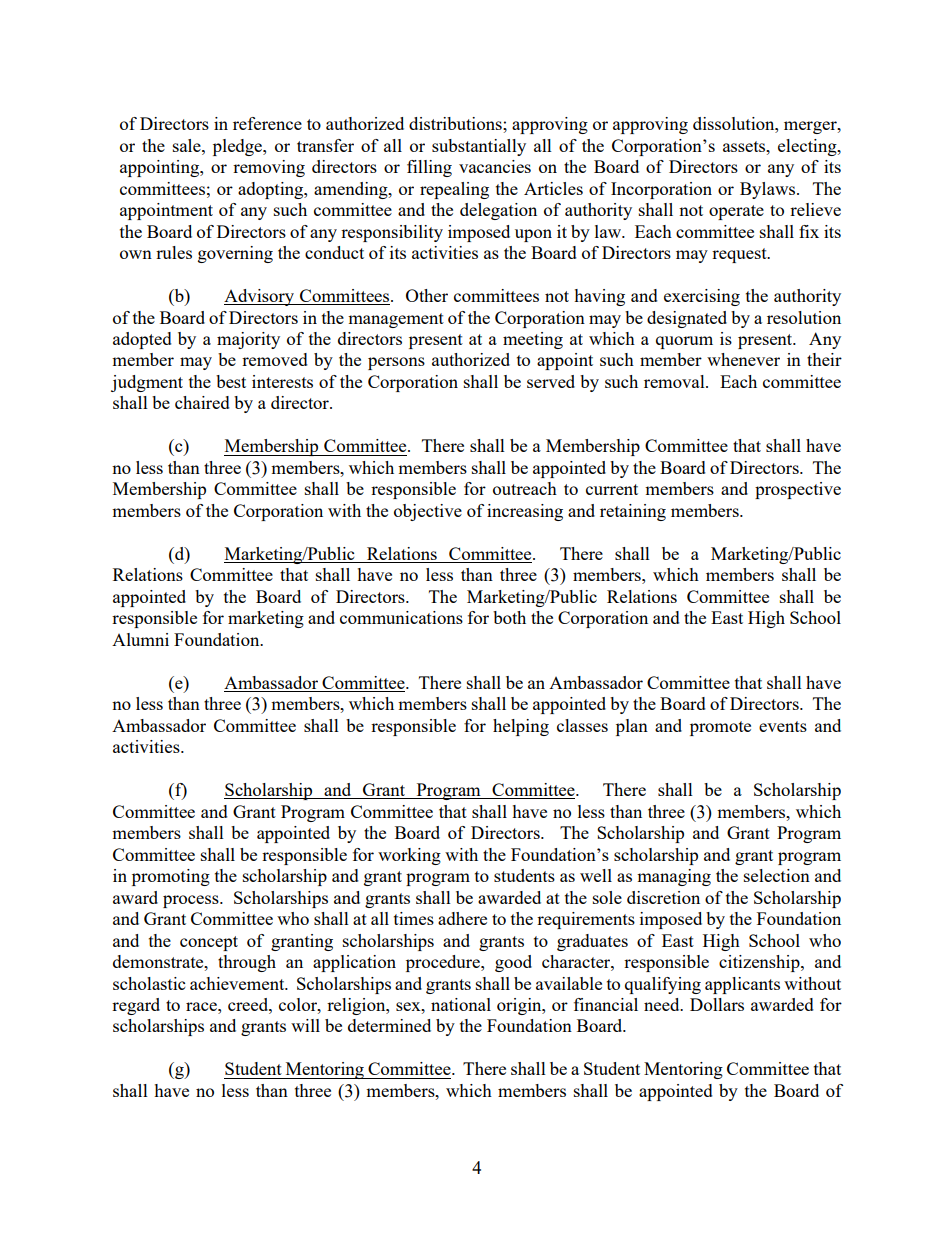 The height and width of the page is (1233, 952). What do you see at coordinates (521, 727) in the page?
I see `helping` at bounding box center [521, 727].
